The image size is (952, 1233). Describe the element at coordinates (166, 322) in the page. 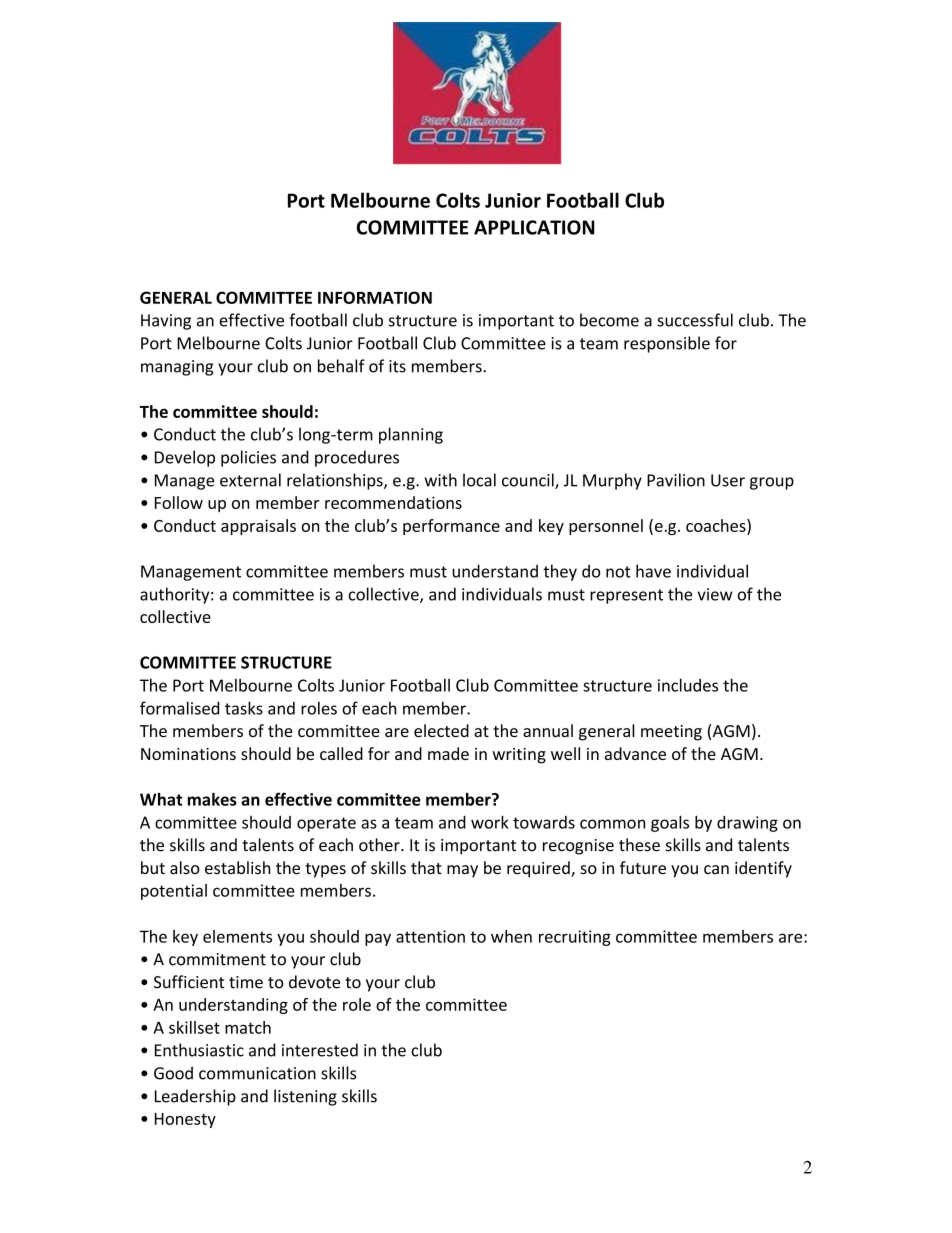

I see `Having` at that location.
